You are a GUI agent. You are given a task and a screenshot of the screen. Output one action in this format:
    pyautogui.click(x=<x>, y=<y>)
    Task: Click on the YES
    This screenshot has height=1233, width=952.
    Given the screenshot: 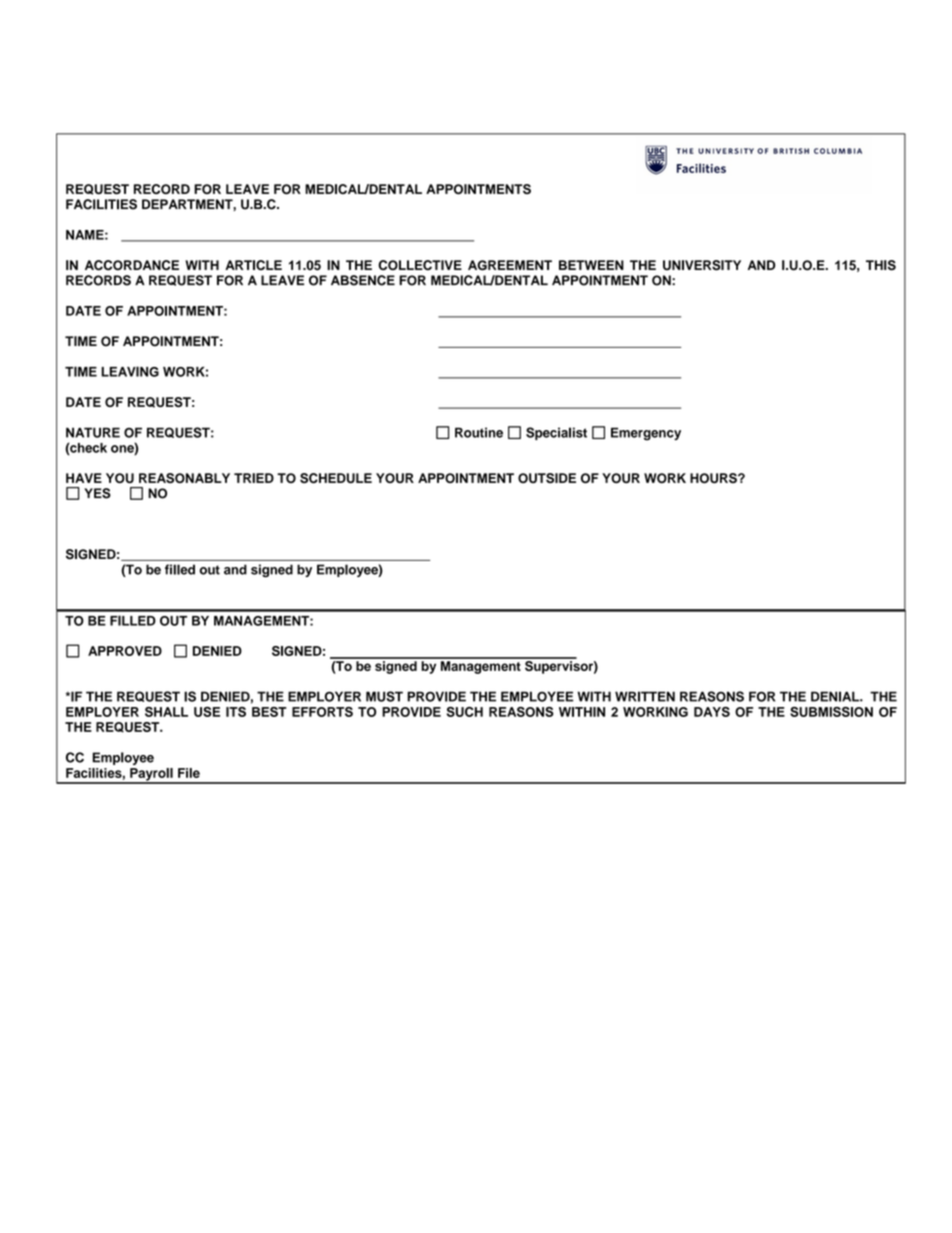 What is the action you would take?
    pyautogui.click(x=97, y=493)
